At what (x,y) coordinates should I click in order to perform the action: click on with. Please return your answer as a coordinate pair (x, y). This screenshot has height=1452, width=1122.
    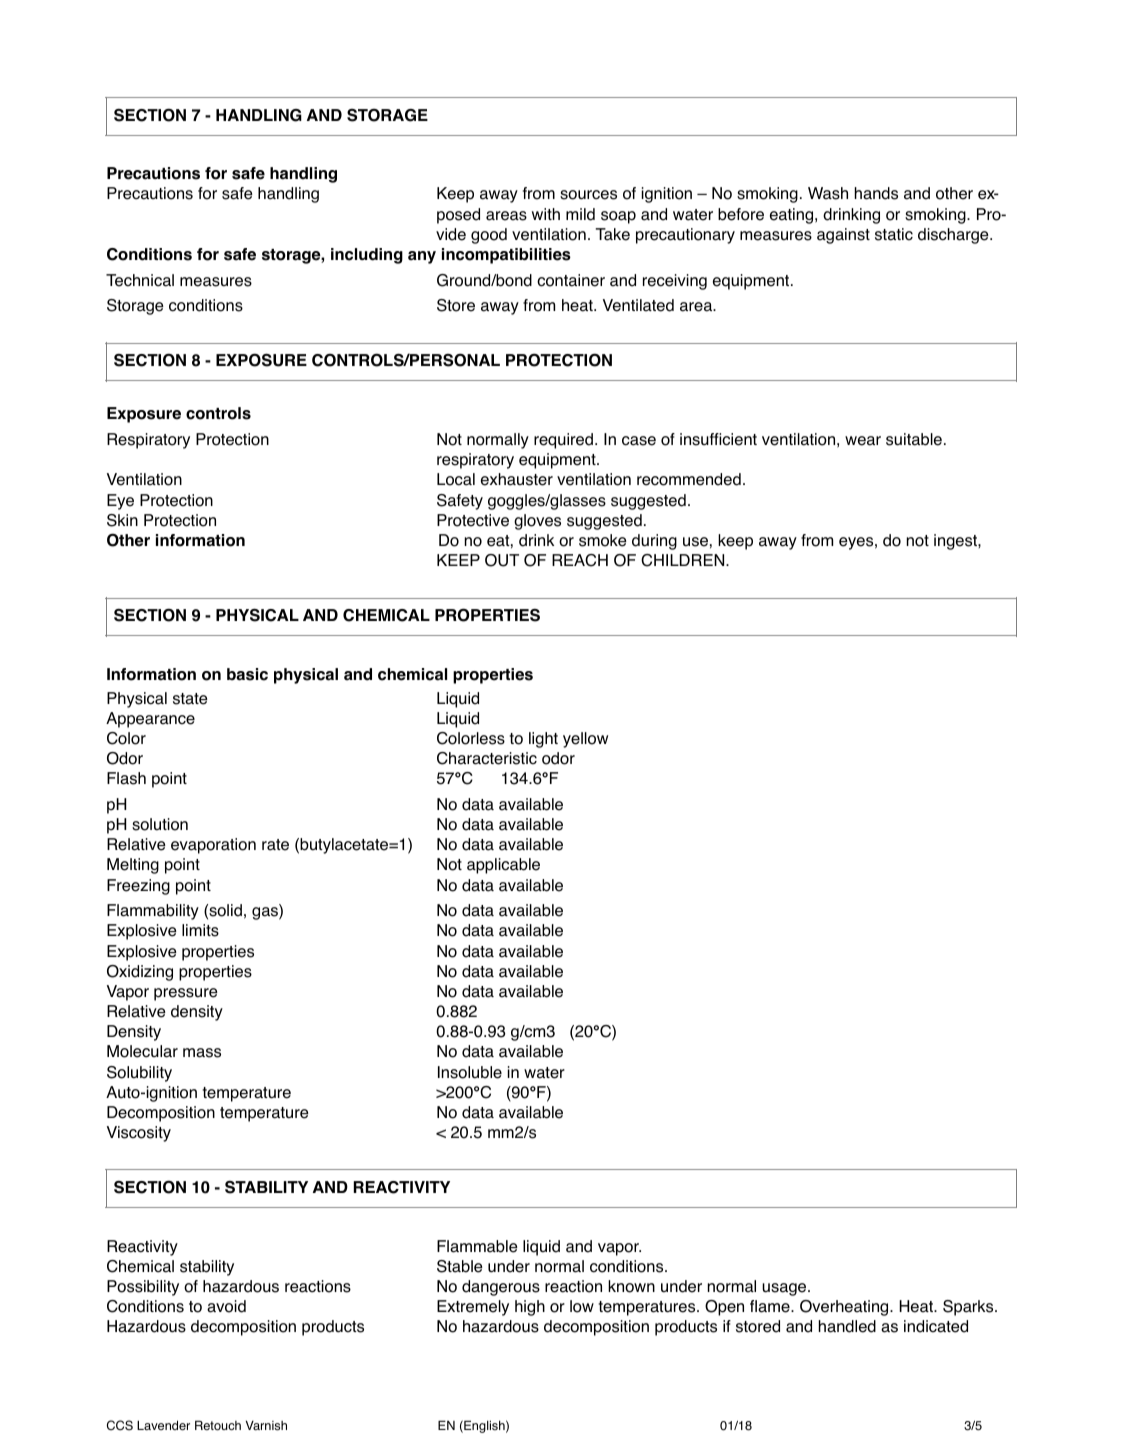
    Looking at the image, I should click on (546, 214).
